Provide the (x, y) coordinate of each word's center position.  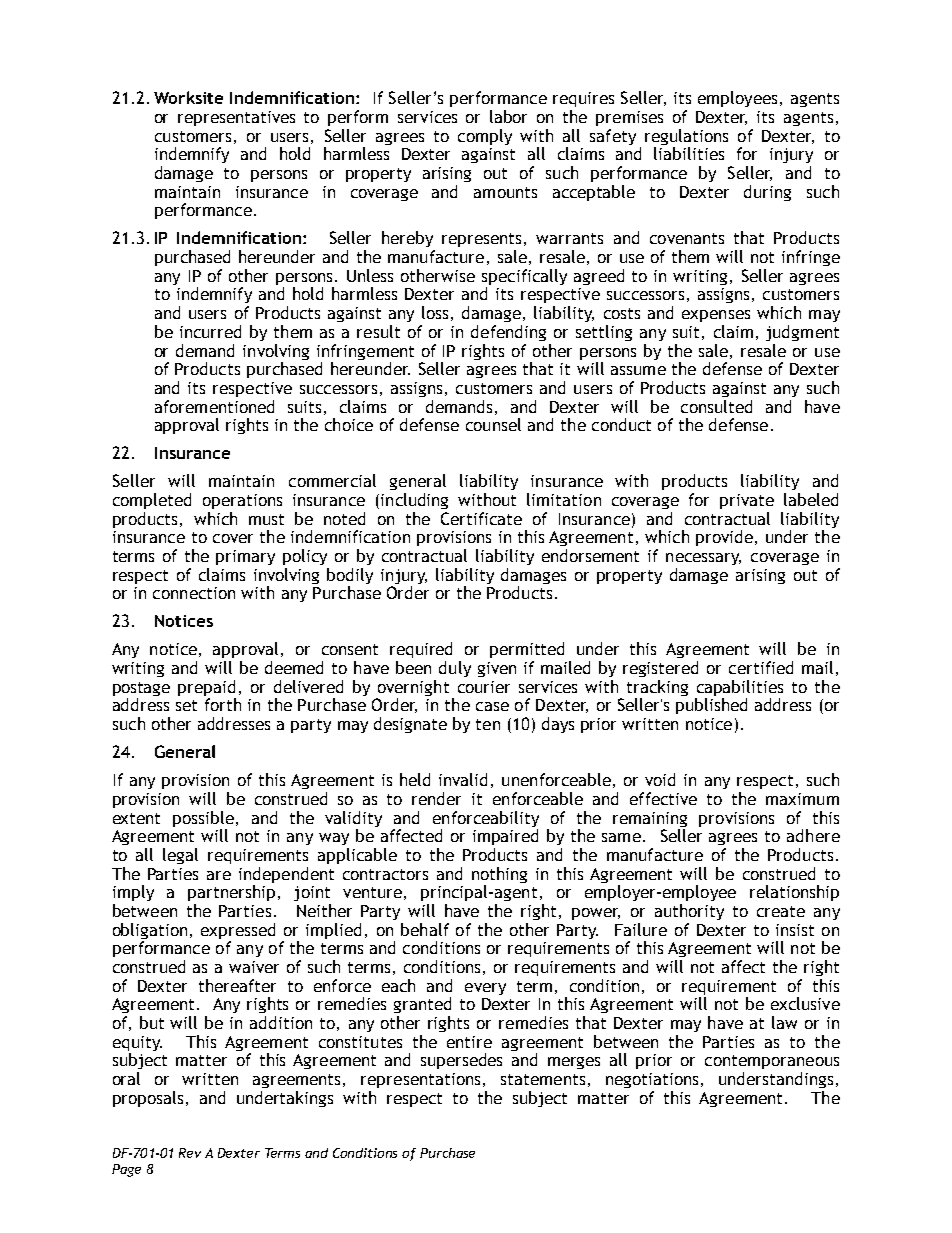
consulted (716, 406)
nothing (499, 876)
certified (761, 667)
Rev (190, 1153)
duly (455, 669)
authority (689, 912)
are (219, 875)
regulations (686, 138)
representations (420, 1080)
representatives (236, 118)
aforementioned (214, 406)
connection (194, 593)
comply (485, 137)
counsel (493, 424)
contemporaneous (772, 1062)
